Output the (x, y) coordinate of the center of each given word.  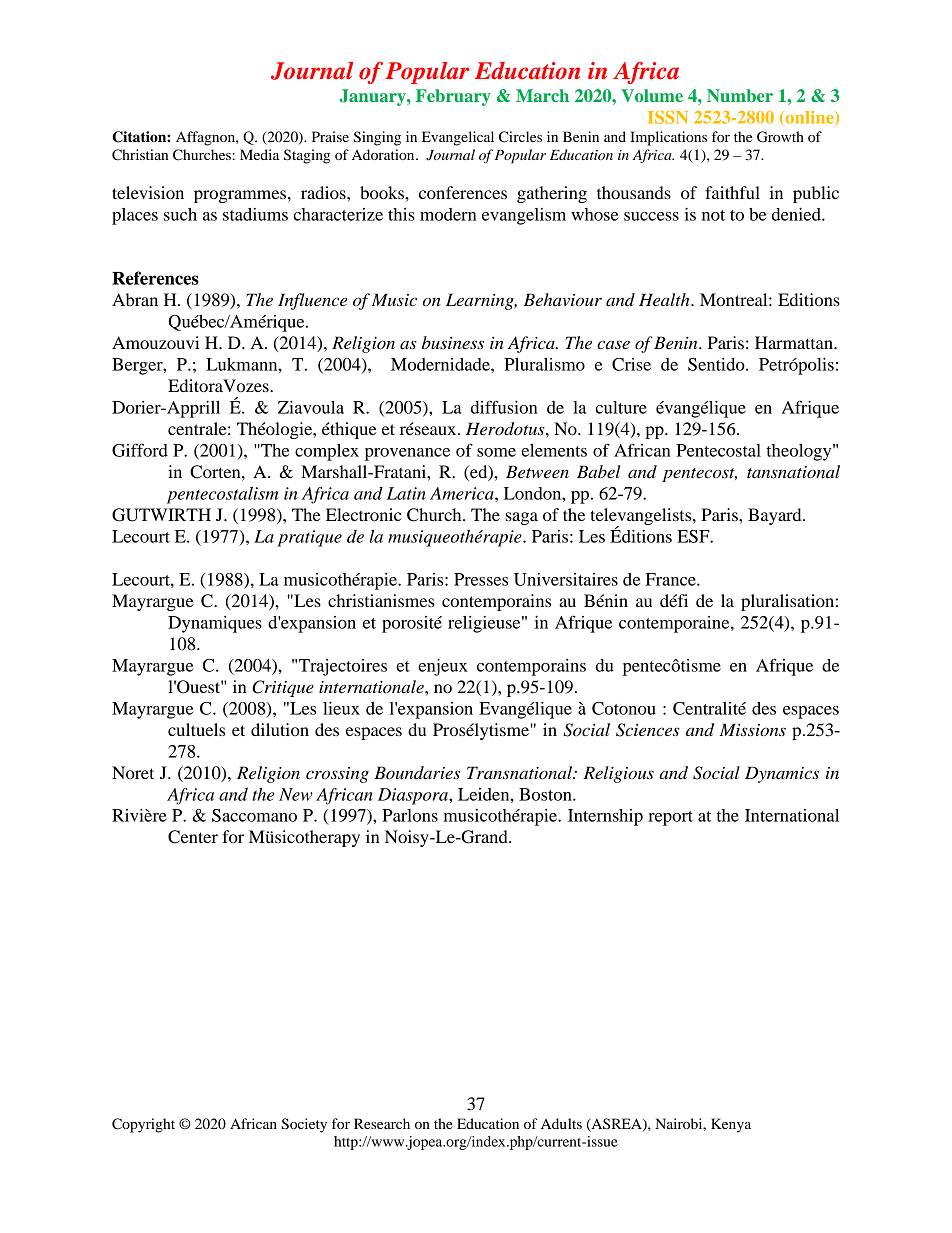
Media (259, 154)
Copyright (143, 1125)
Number (740, 95)
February (453, 97)
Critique (283, 688)
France (672, 579)
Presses (481, 579)
